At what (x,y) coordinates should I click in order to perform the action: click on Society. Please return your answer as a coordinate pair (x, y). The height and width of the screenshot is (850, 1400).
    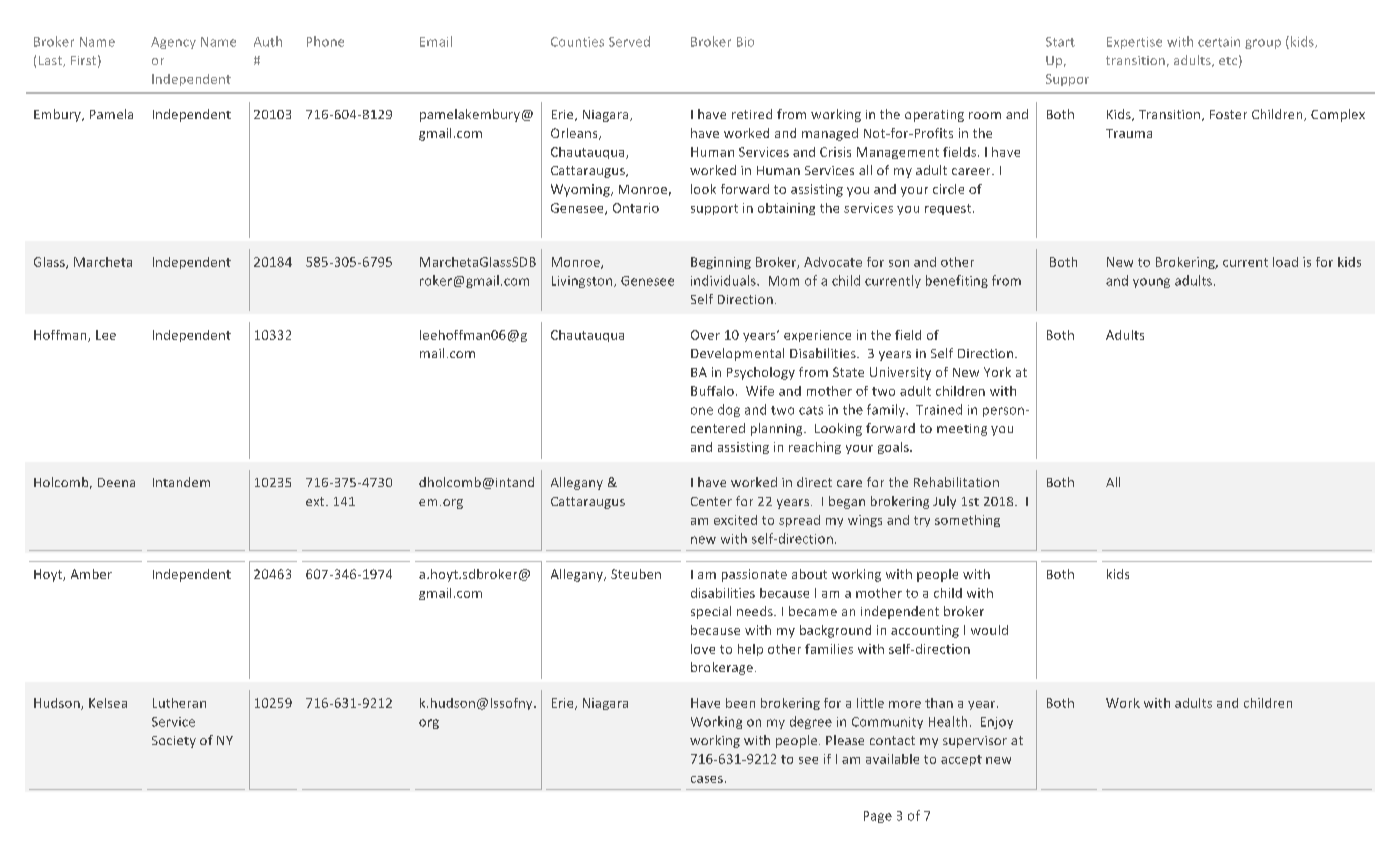
    Looking at the image, I should click on (174, 742).
